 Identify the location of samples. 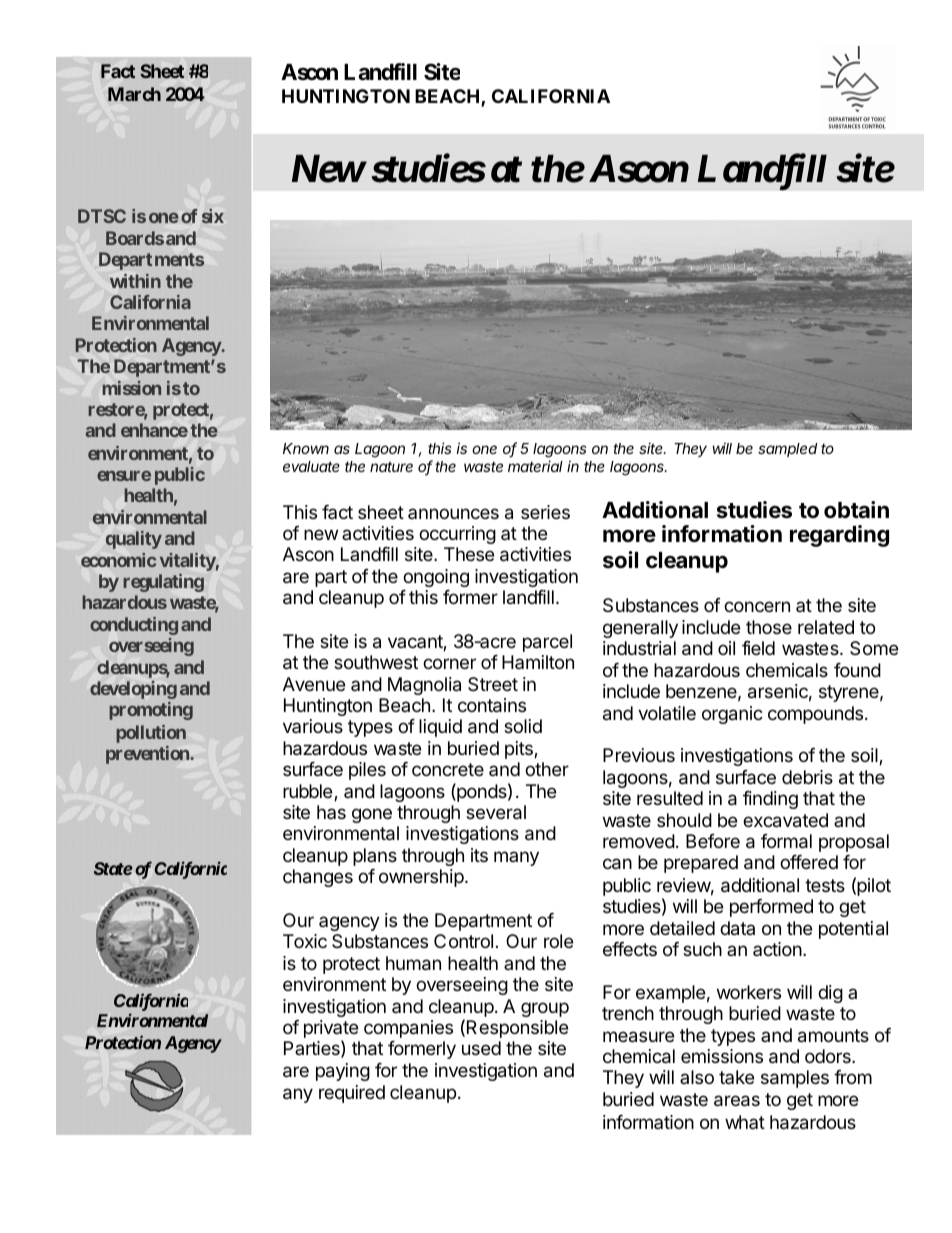
(795, 1079).
